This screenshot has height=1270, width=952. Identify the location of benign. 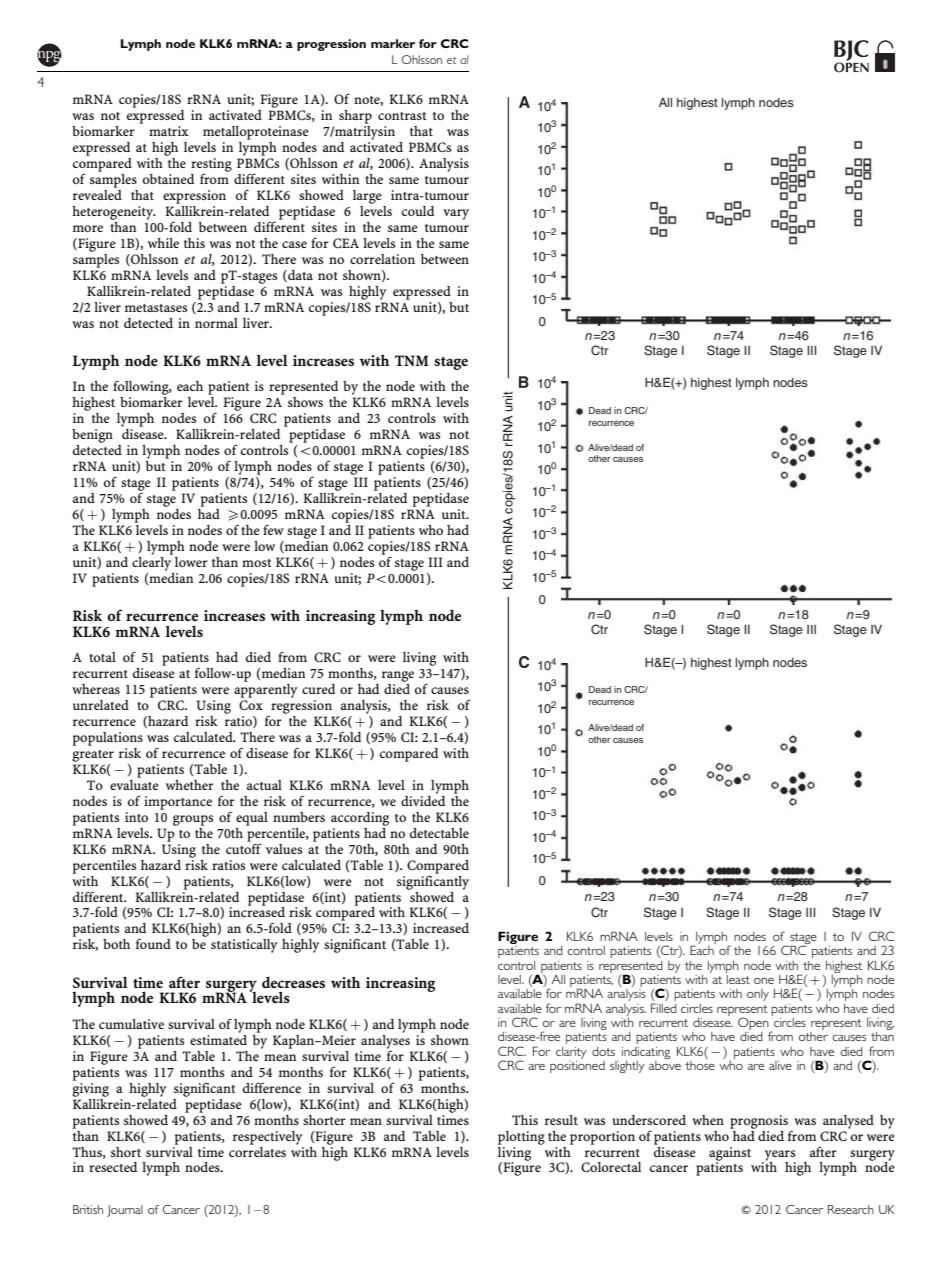
(92, 436).
